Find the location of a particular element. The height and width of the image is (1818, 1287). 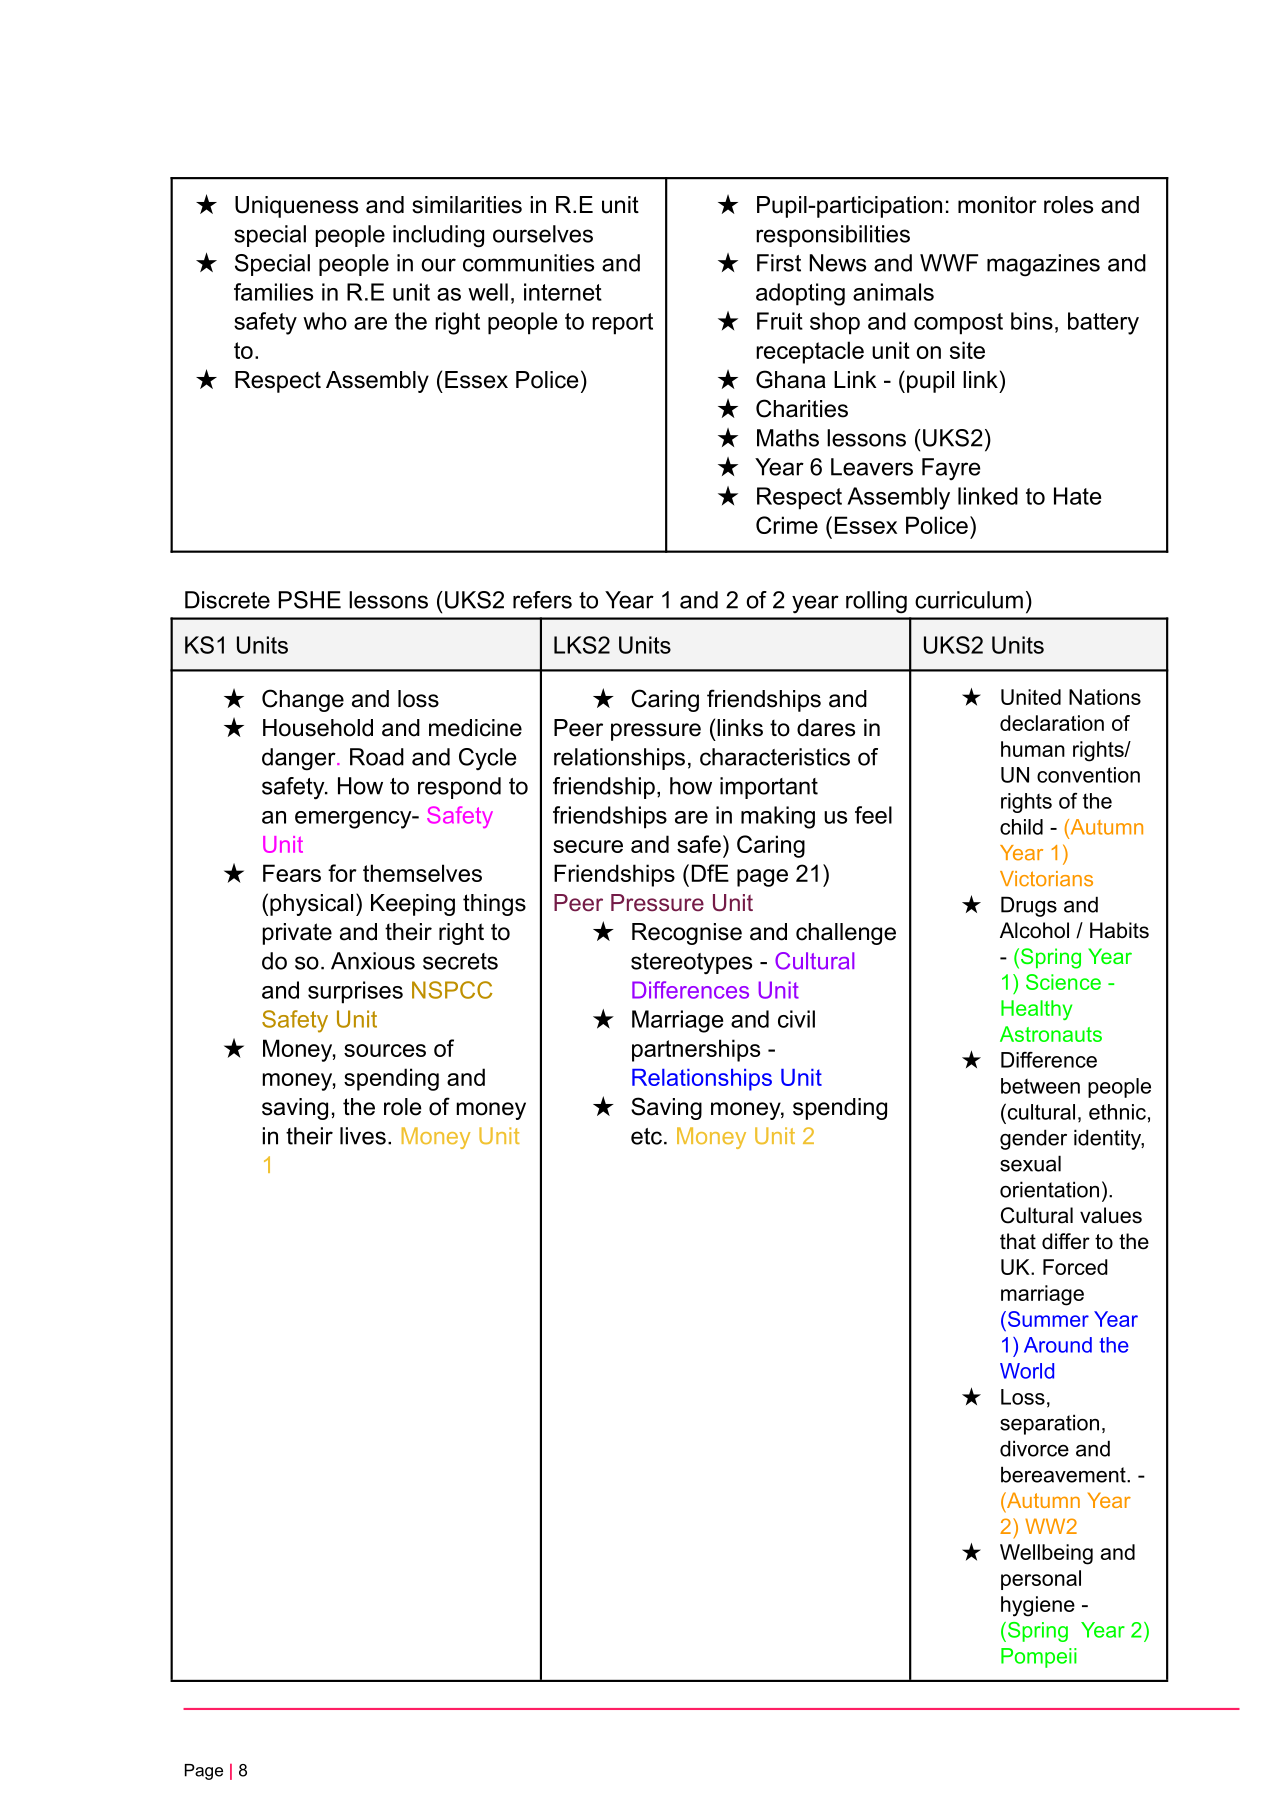

magazines is located at coordinates (1043, 265).
